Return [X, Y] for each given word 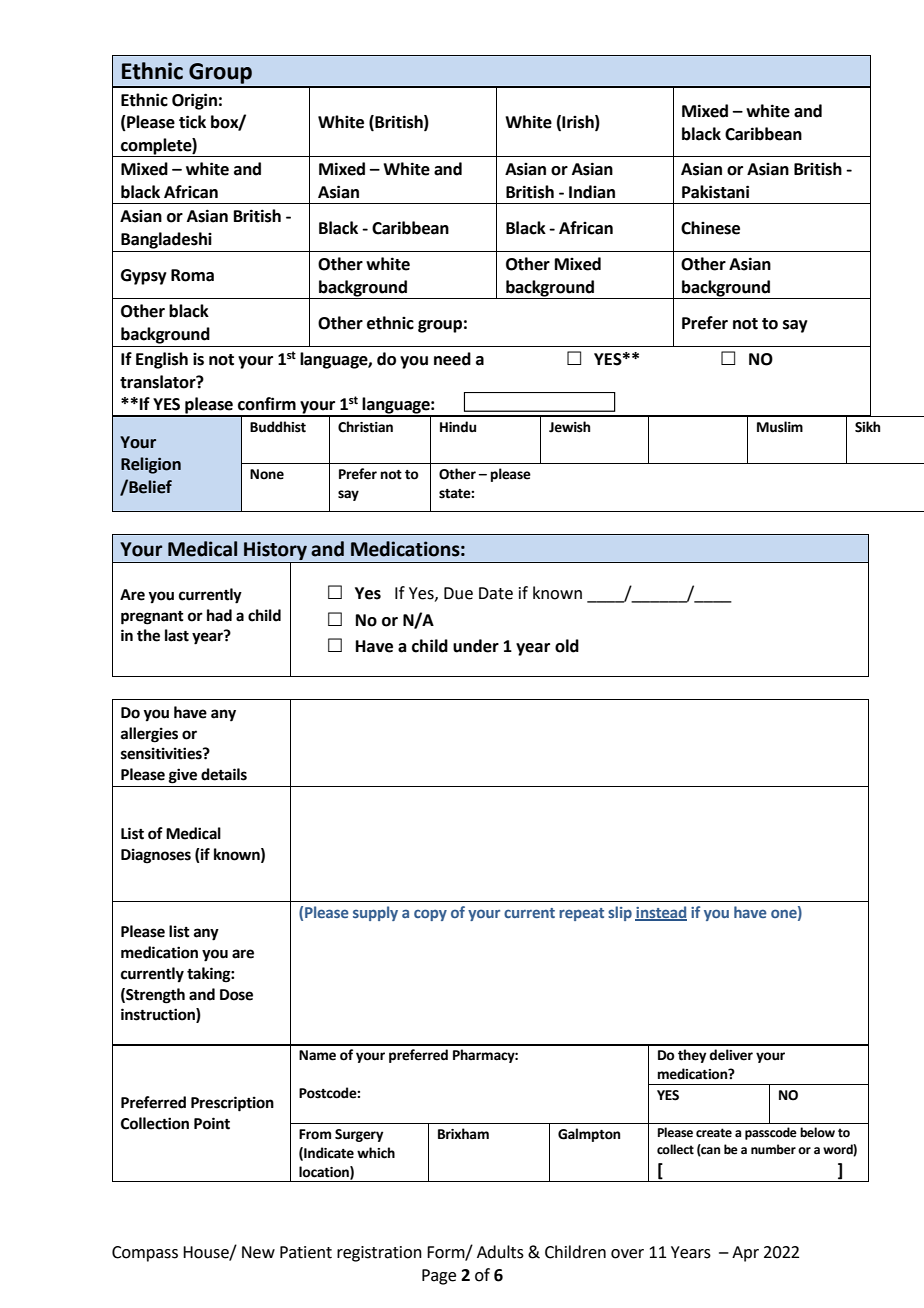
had [219, 615]
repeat [581, 914]
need [452, 359]
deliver [731, 1055]
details [224, 774]
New [258, 1252]
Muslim [780, 427]
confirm [267, 404]
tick [192, 122]
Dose [236, 995]
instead [661, 913]
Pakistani [715, 192]
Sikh [867, 427]
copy [430, 915]
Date [496, 593]
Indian [592, 192]
